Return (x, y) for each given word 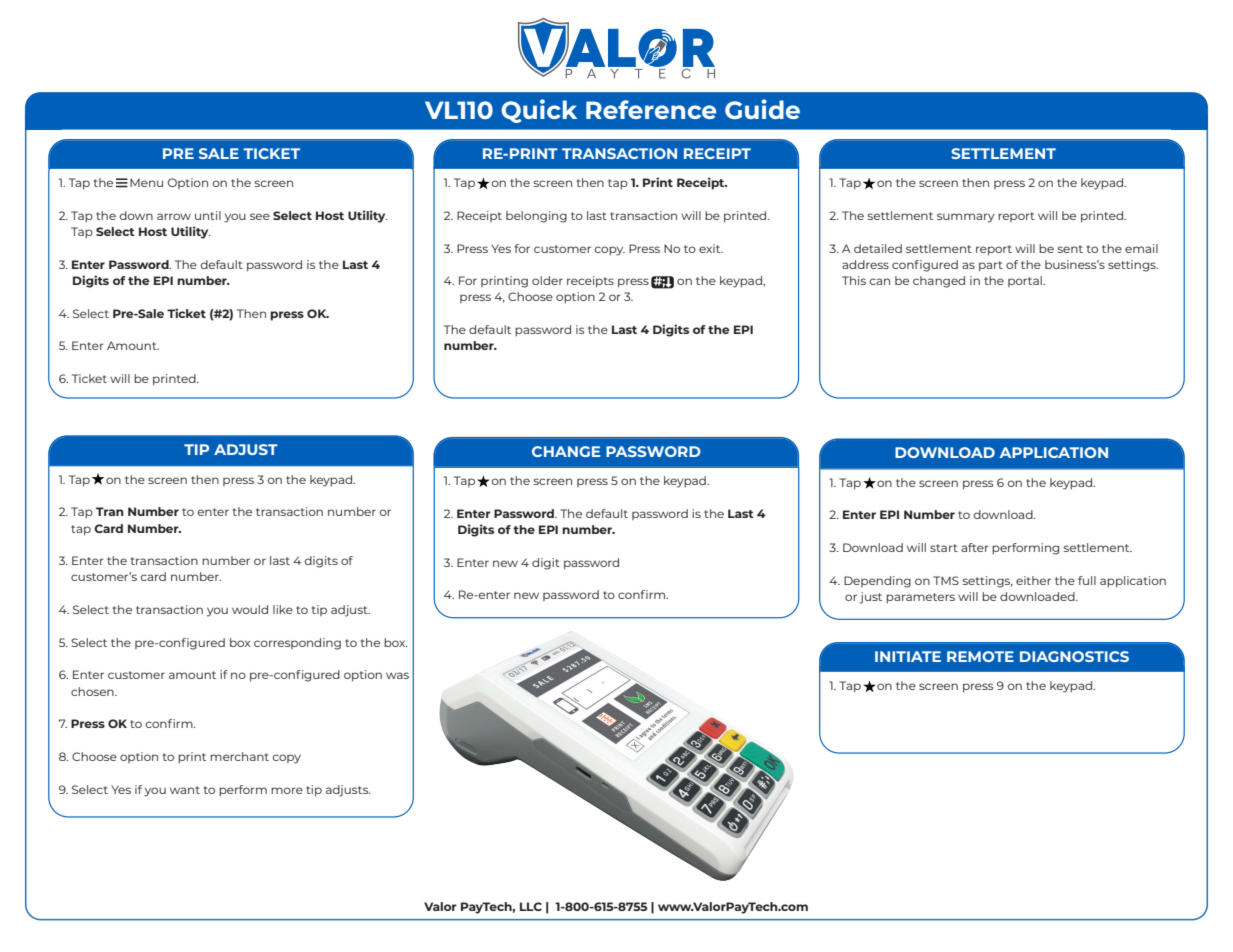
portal (1026, 281)
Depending (877, 582)
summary (966, 218)
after (974, 547)
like (283, 609)
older (547, 280)
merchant (239, 756)
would (250, 609)
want (185, 790)
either (1033, 580)
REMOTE (980, 656)
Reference (651, 109)
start (944, 548)
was (397, 675)
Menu (146, 182)
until (208, 215)
